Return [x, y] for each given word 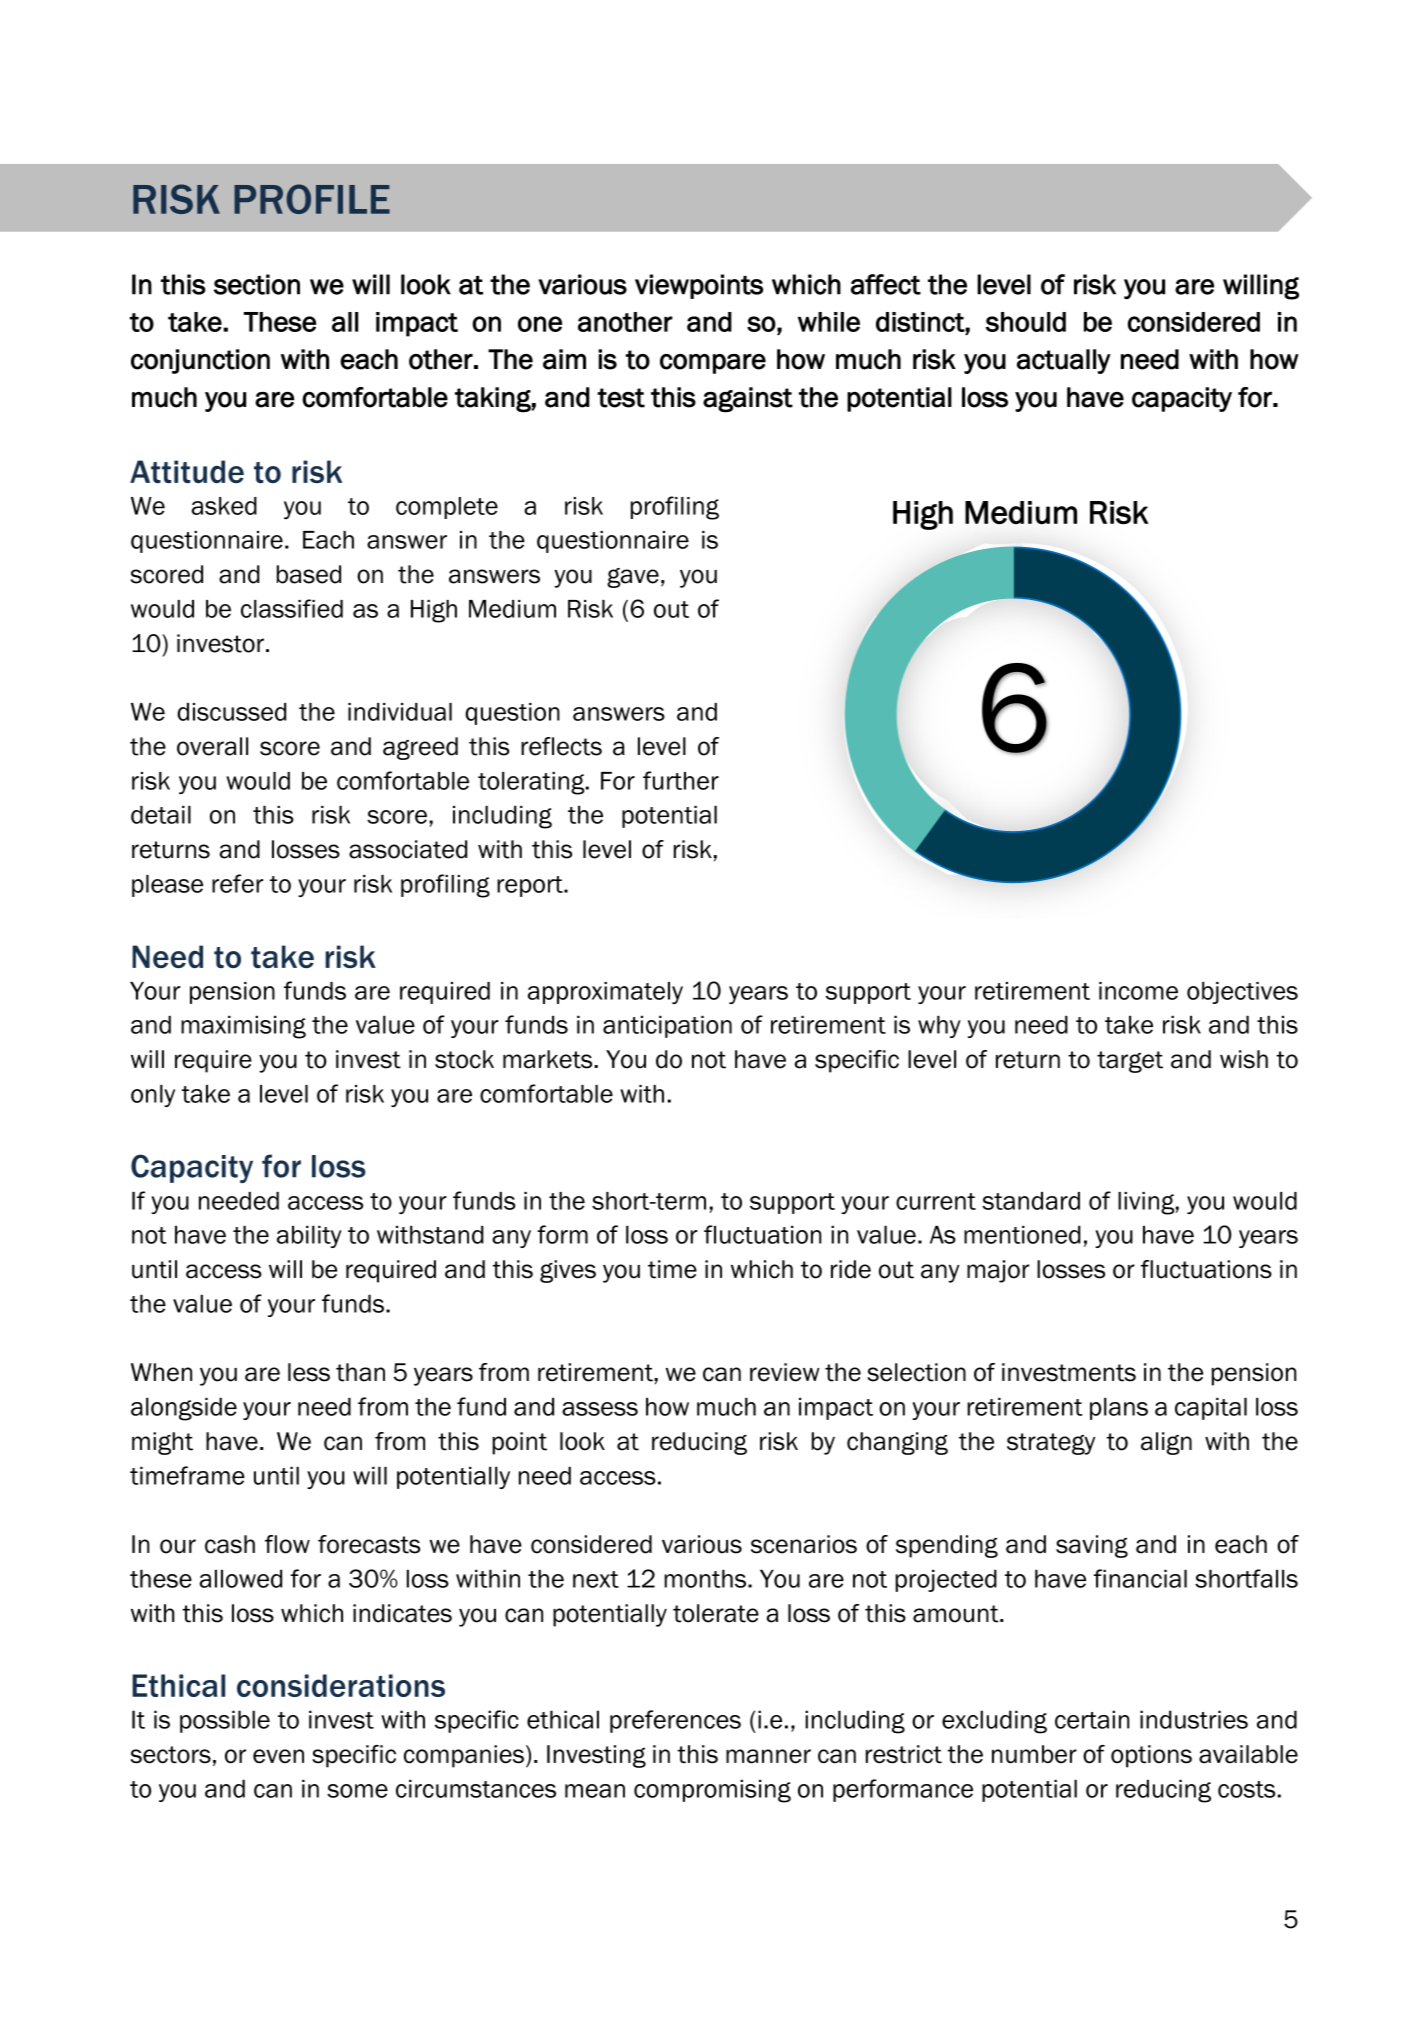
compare [713, 364]
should [1026, 322]
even [278, 1756]
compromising [712, 1791]
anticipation [667, 1026]
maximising [243, 1027]
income [1138, 991]
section [257, 284]
